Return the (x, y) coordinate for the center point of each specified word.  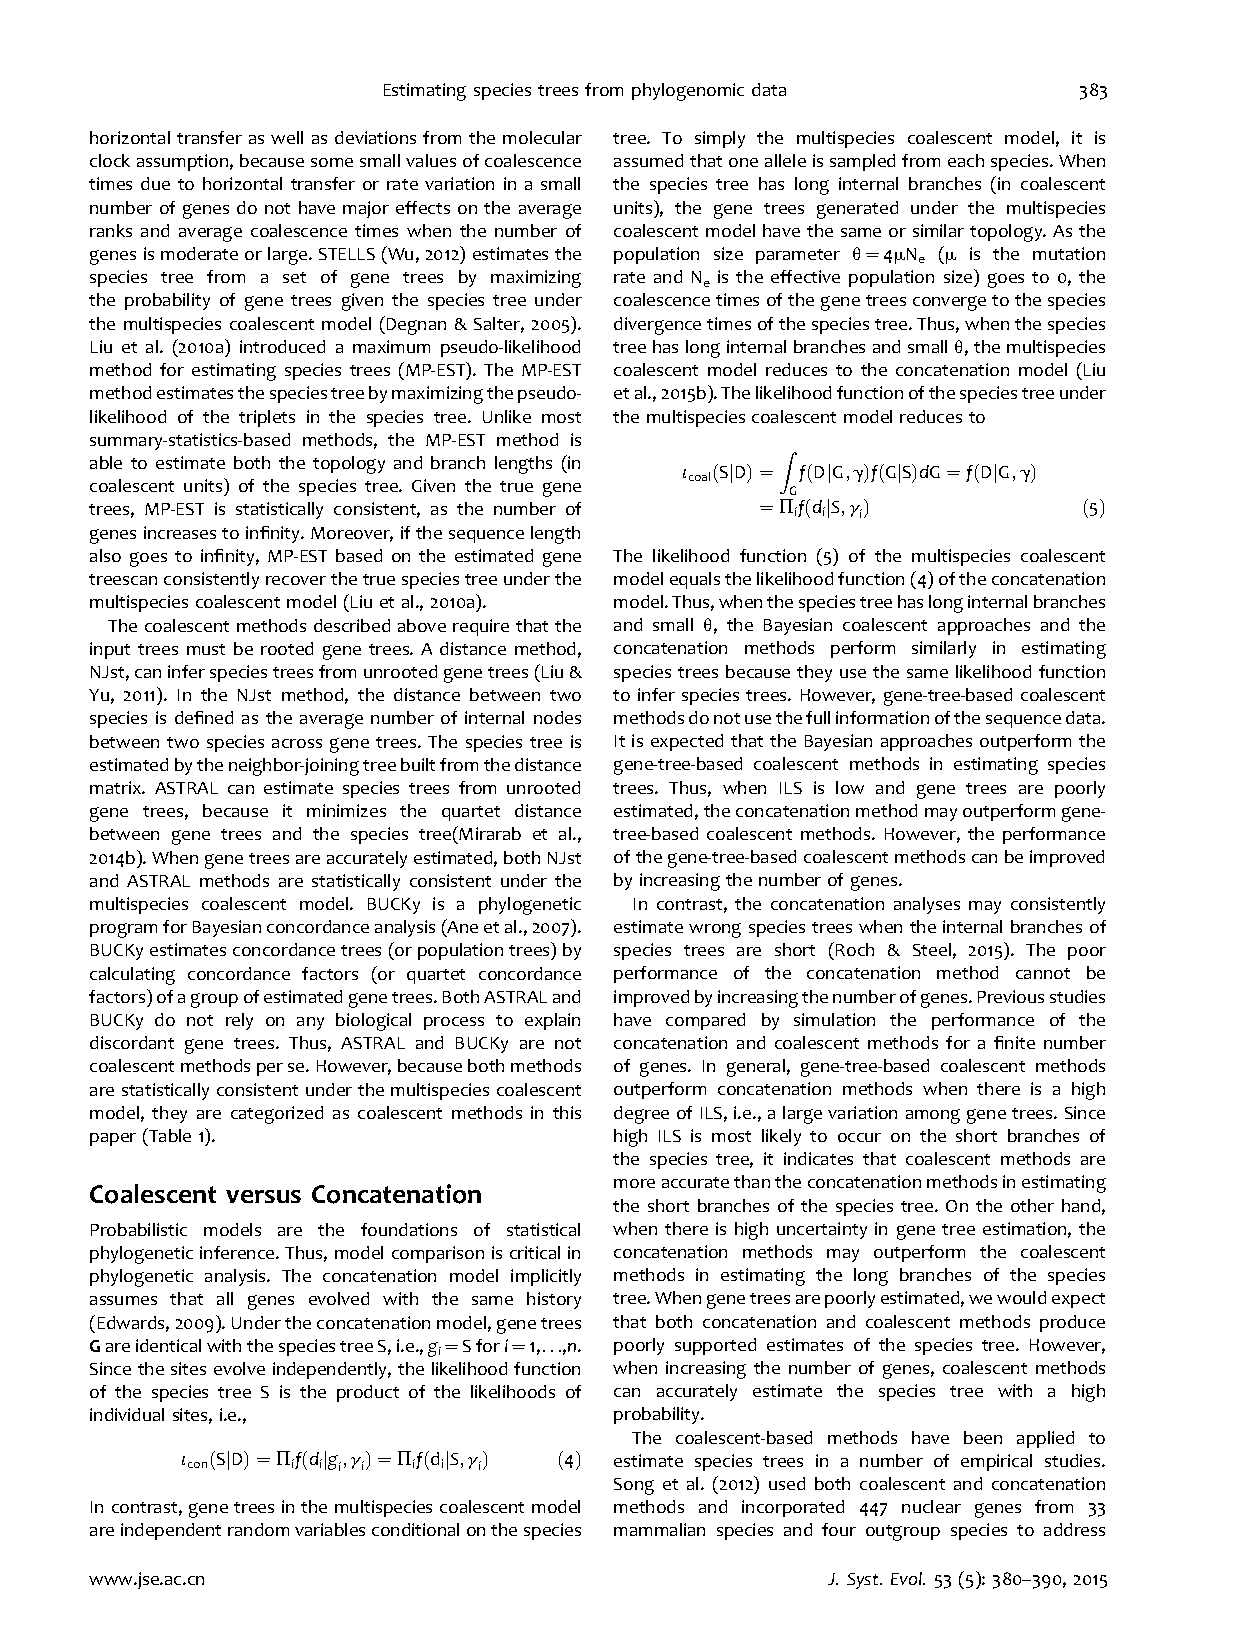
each (966, 160)
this (567, 1112)
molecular (542, 137)
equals (695, 580)
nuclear (931, 1506)
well (287, 137)
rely (239, 1021)
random (258, 1529)
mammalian (659, 1529)
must (206, 649)
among (933, 1116)
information (882, 717)
